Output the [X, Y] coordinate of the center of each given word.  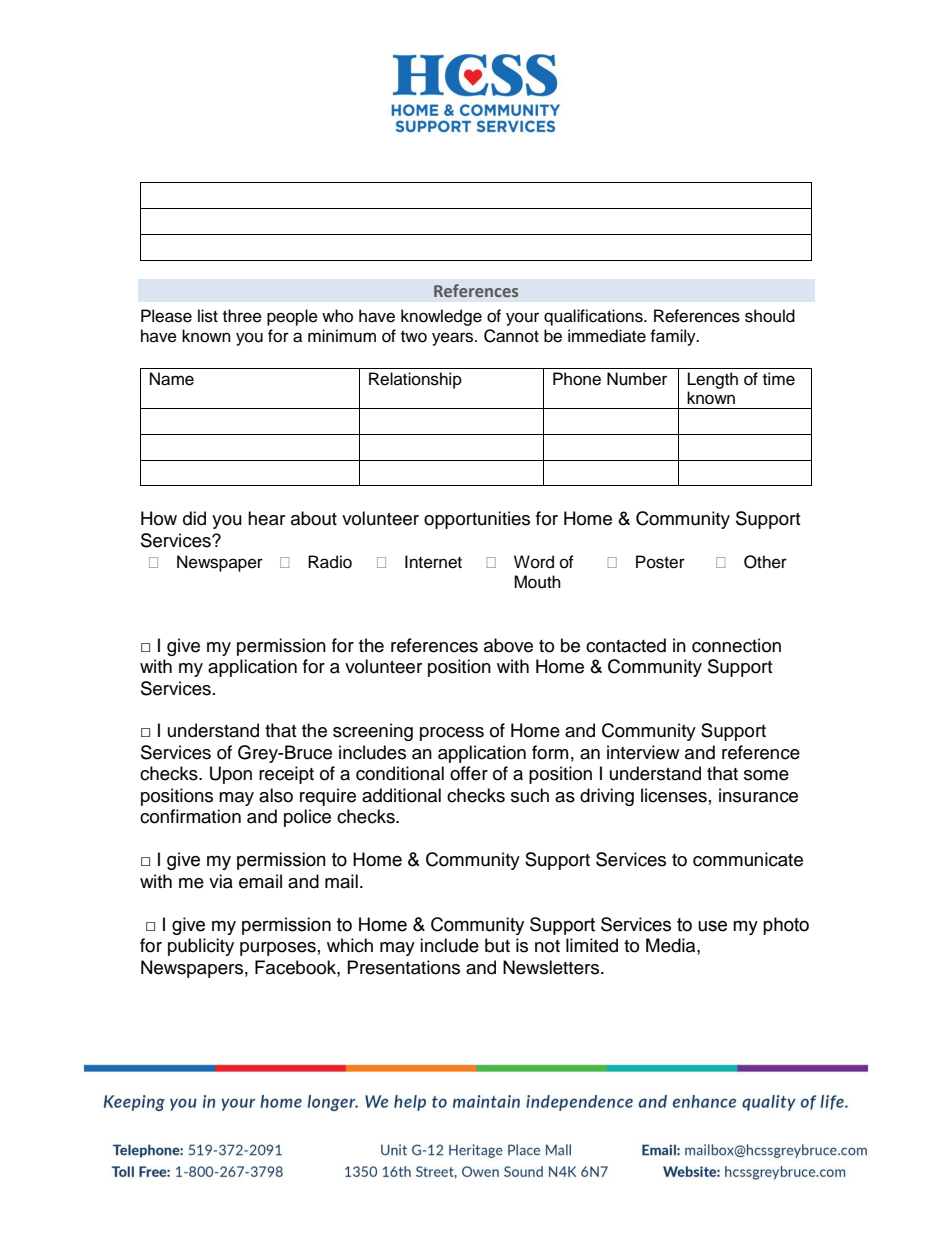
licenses [674, 795]
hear [266, 518]
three [242, 316]
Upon [231, 775]
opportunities [477, 520]
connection [736, 645]
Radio [330, 562]
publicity [201, 947]
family [674, 337]
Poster [660, 562]
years [454, 339]
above [508, 645]
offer [469, 773]
